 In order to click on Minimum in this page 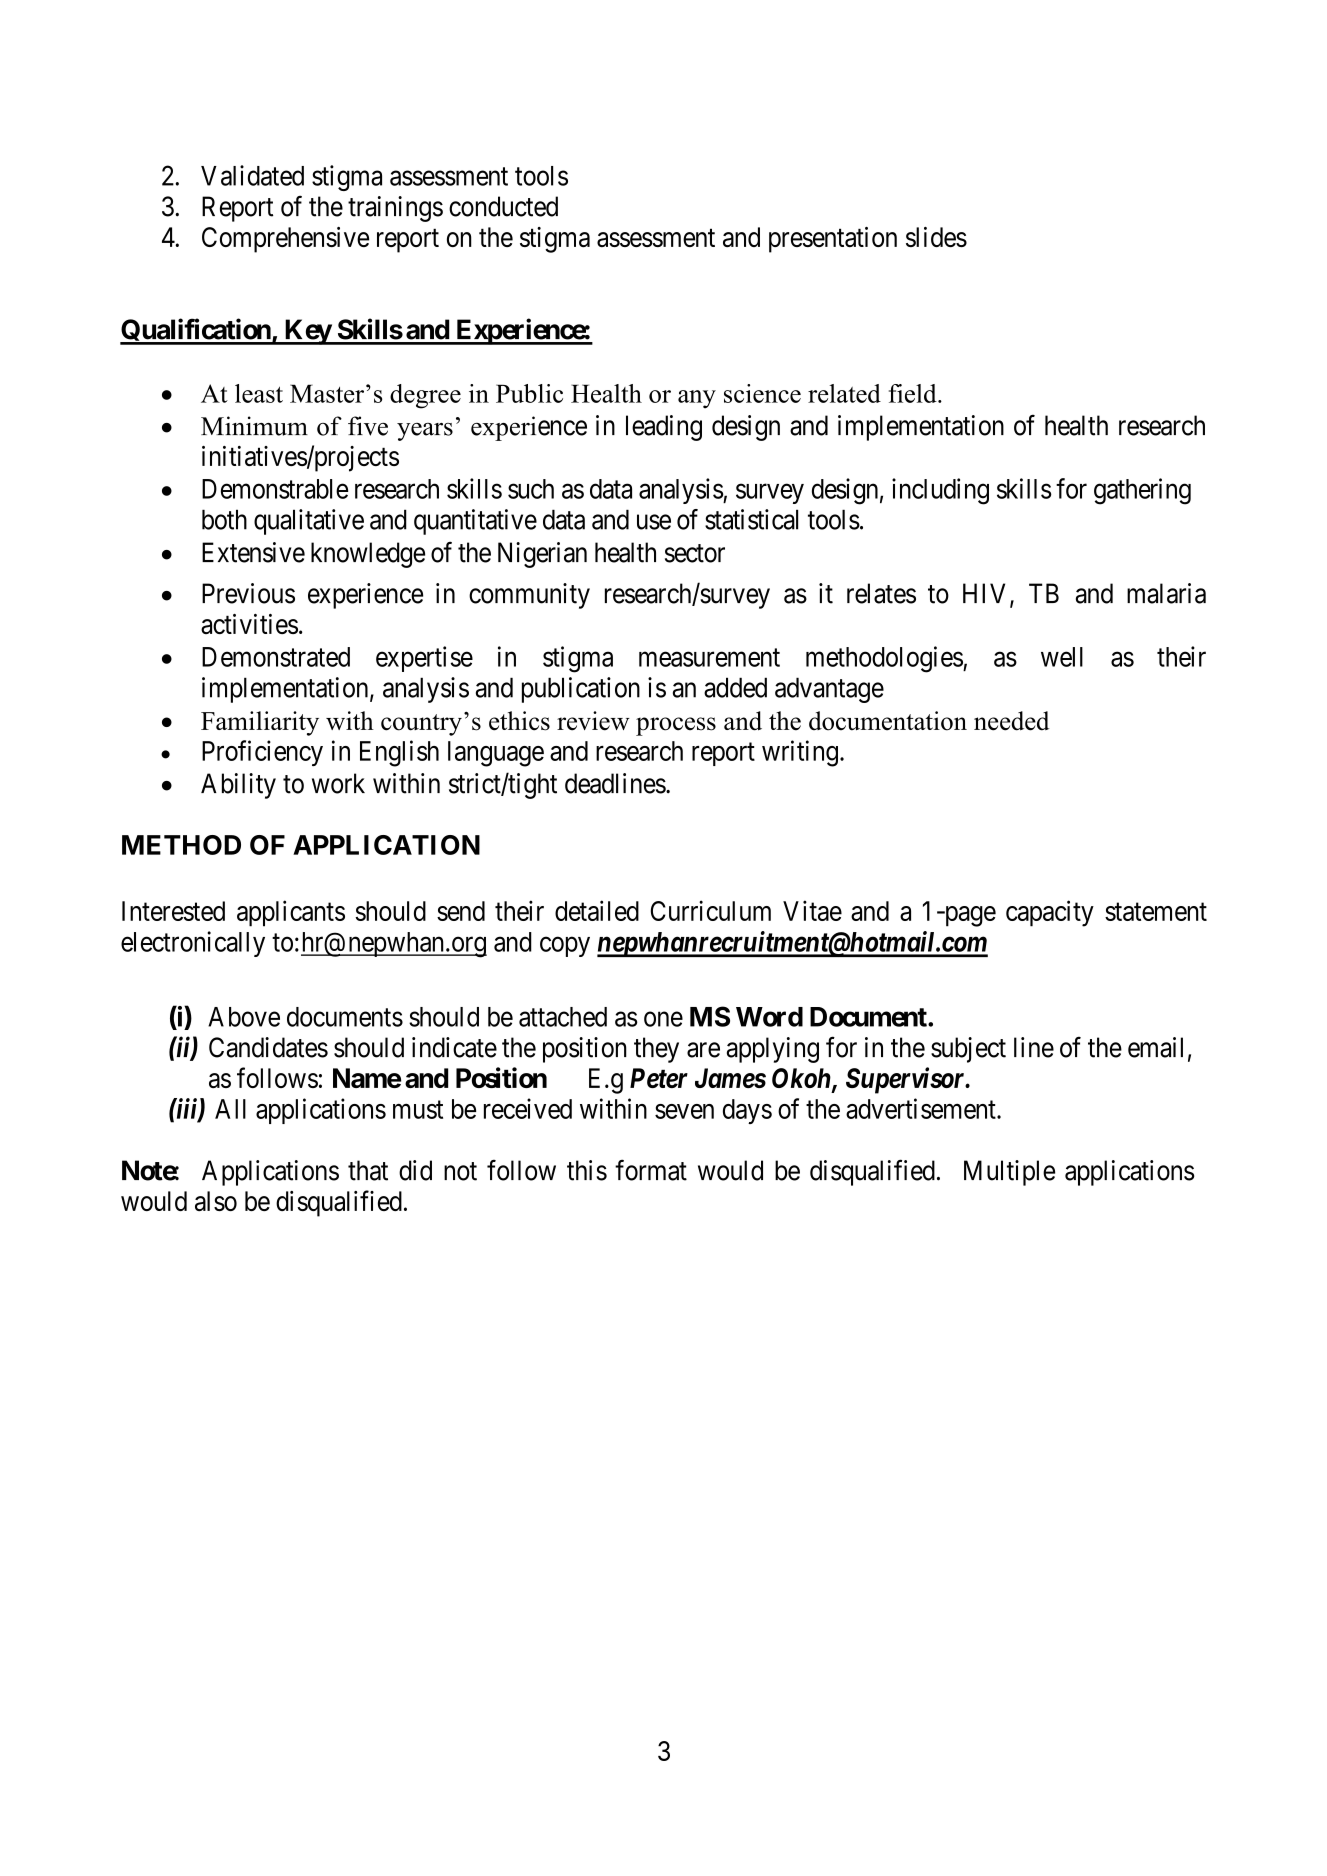, I will do `click(254, 426)`.
